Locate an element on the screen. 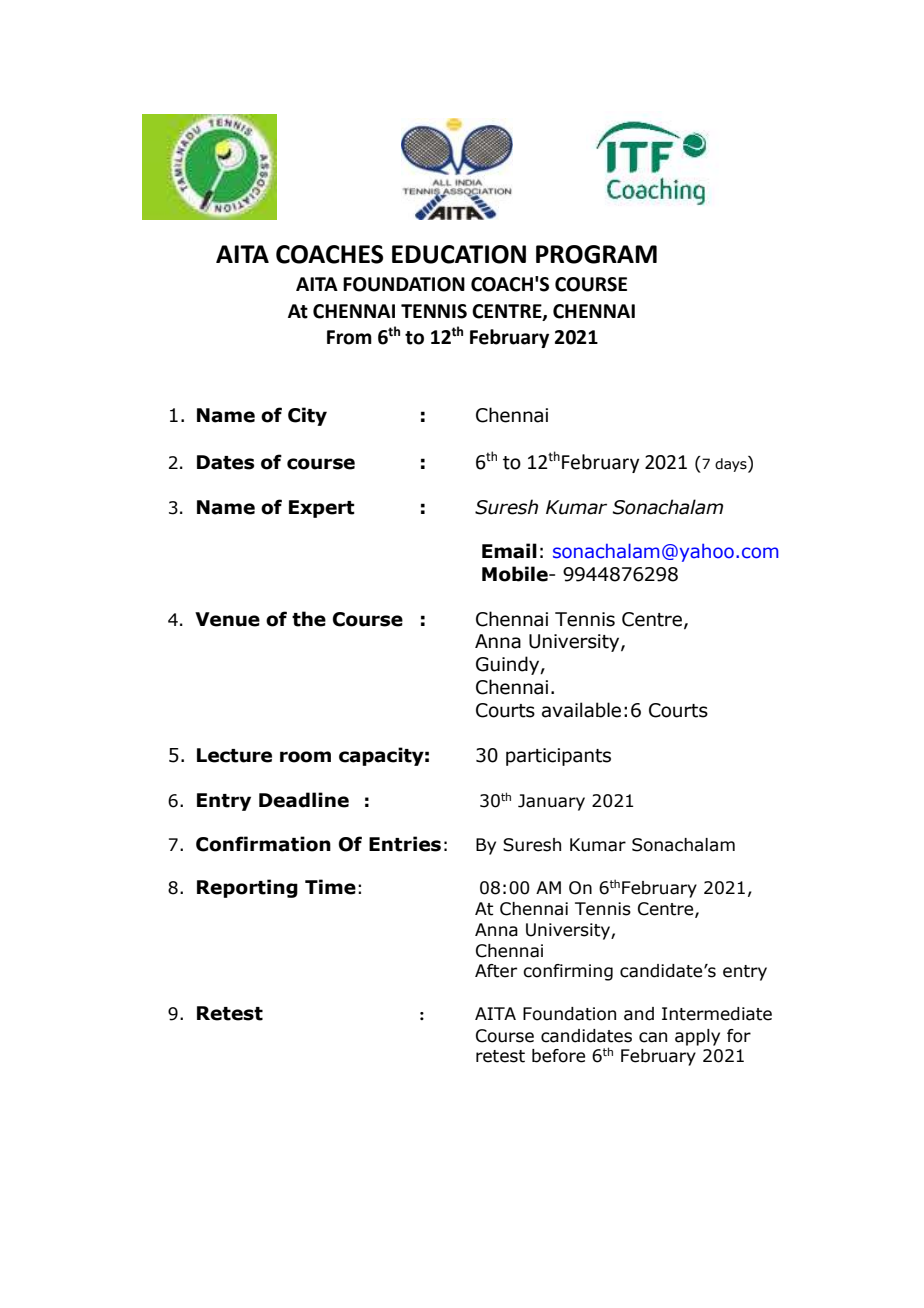  EDUCATION is located at coordinates (459, 254).
